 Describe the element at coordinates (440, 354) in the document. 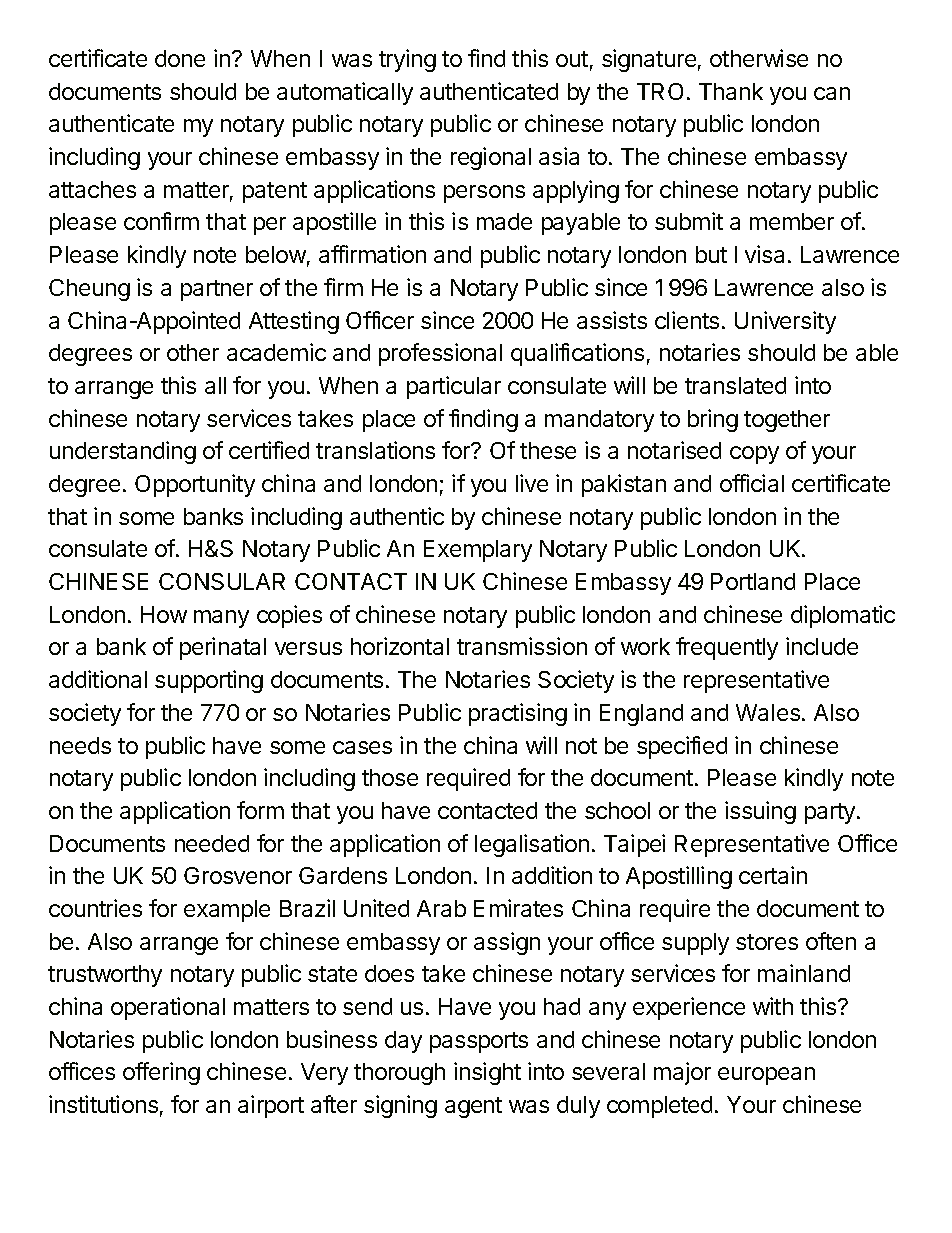

I see `professional` at that location.
